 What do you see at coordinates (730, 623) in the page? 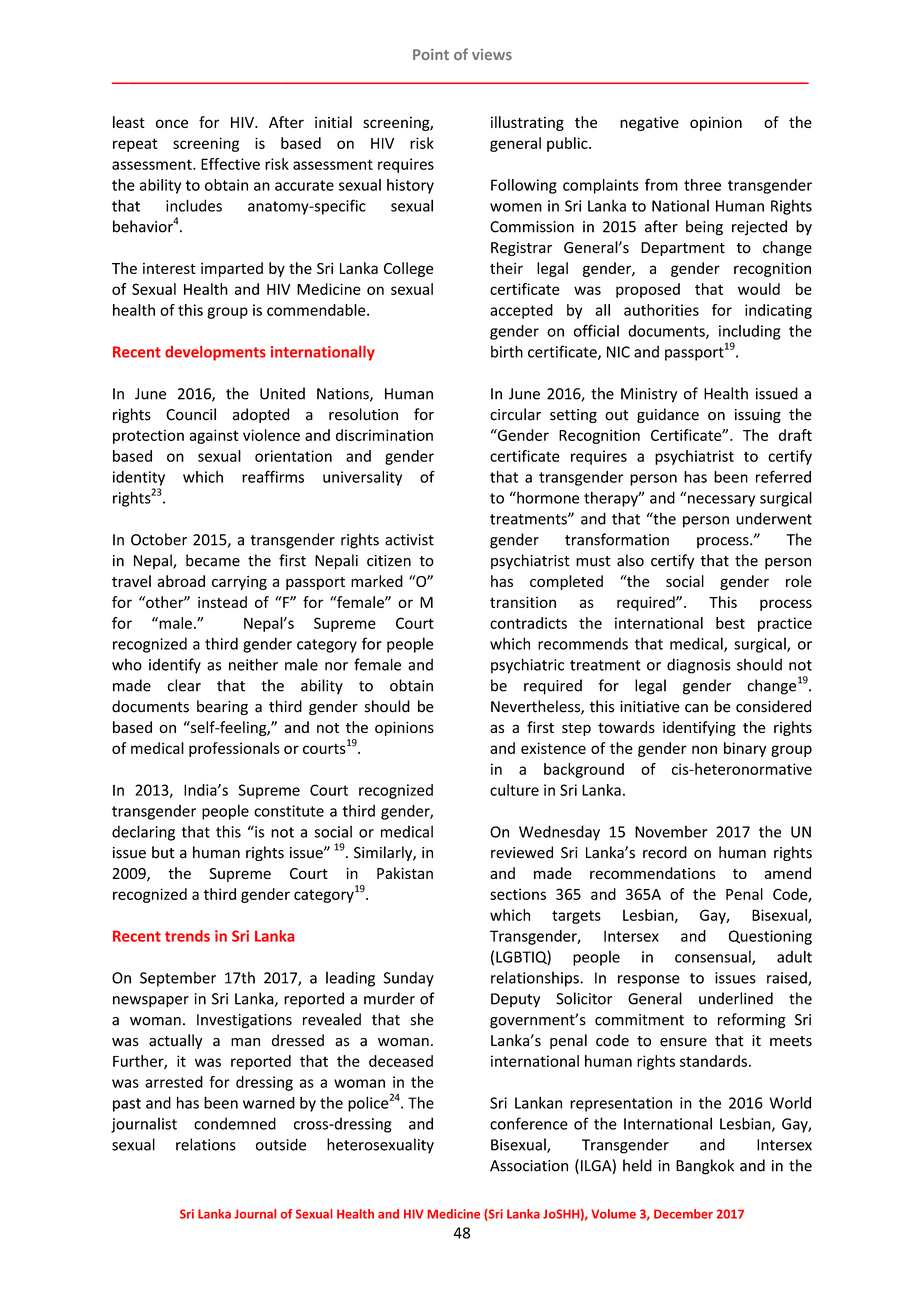
I see `best` at bounding box center [730, 623].
